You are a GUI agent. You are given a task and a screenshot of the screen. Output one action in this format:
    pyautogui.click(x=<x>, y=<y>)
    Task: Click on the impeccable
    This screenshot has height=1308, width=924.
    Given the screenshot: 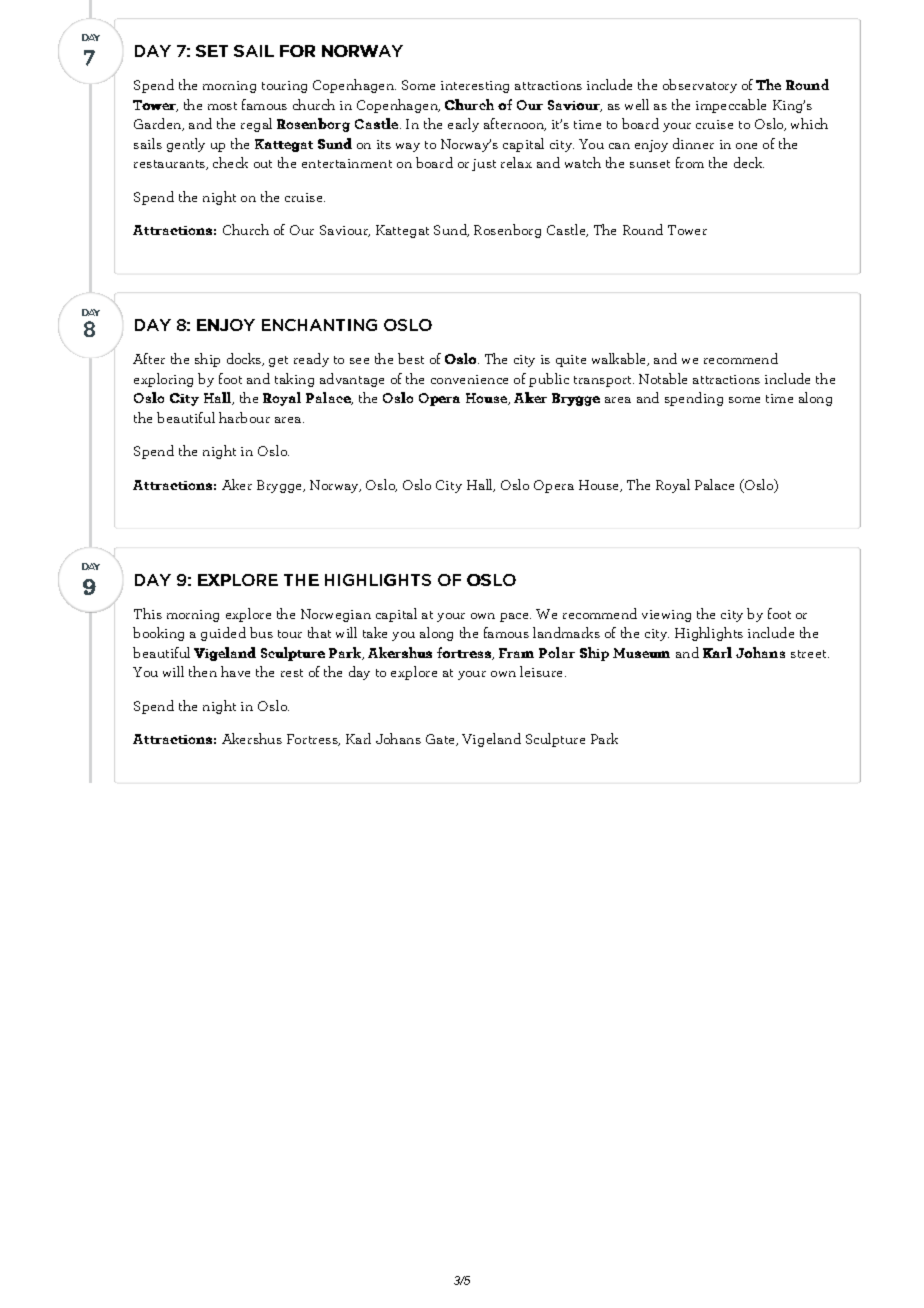 What is the action you would take?
    pyautogui.click(x=731, y=106)
